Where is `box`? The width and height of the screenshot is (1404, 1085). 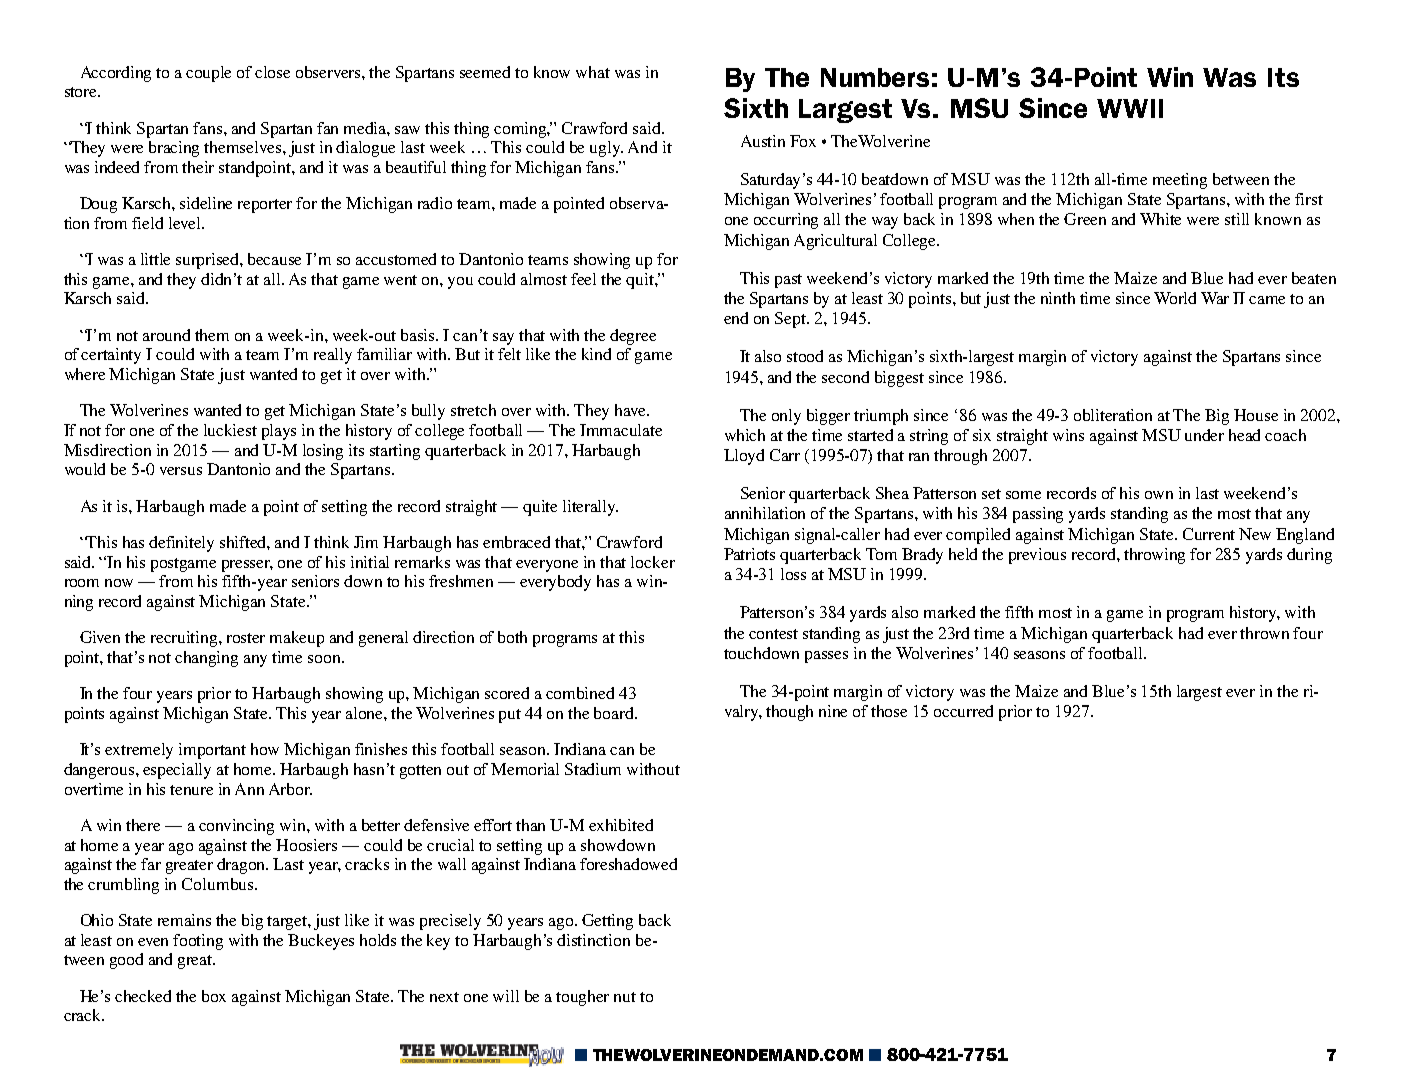 box is located at coordinates (214, 996).
